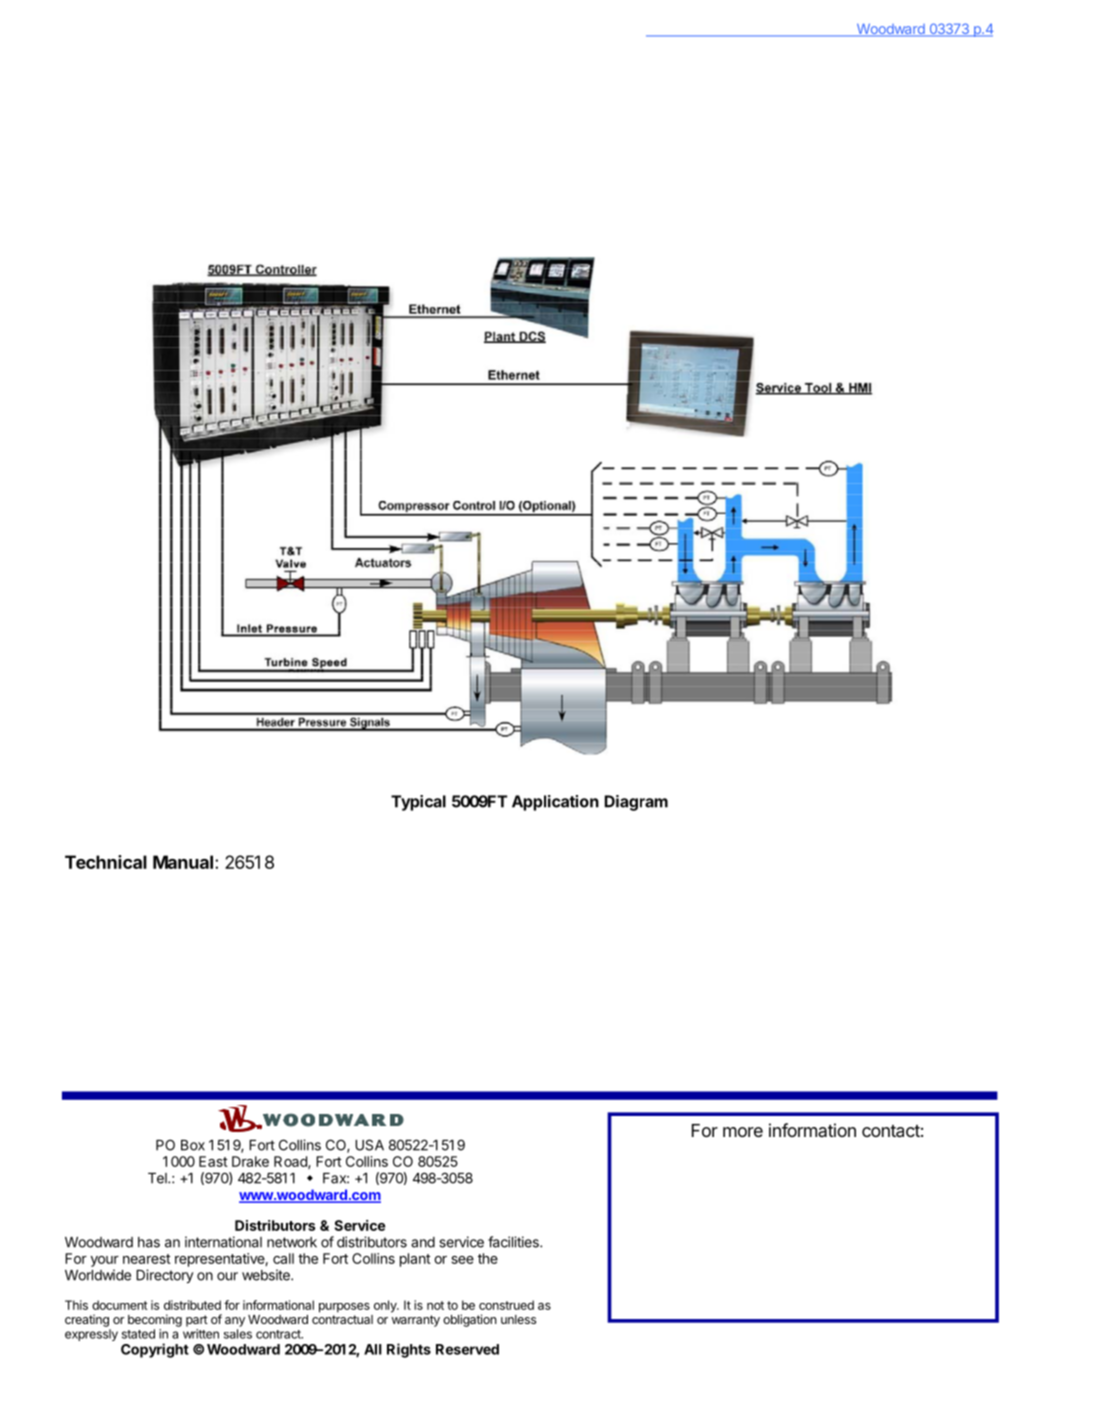 The image size is (1098, 1421). What do you see at coordinates (213, 1161) in the document?
I see `East` at bounding box center [213, 1161].
